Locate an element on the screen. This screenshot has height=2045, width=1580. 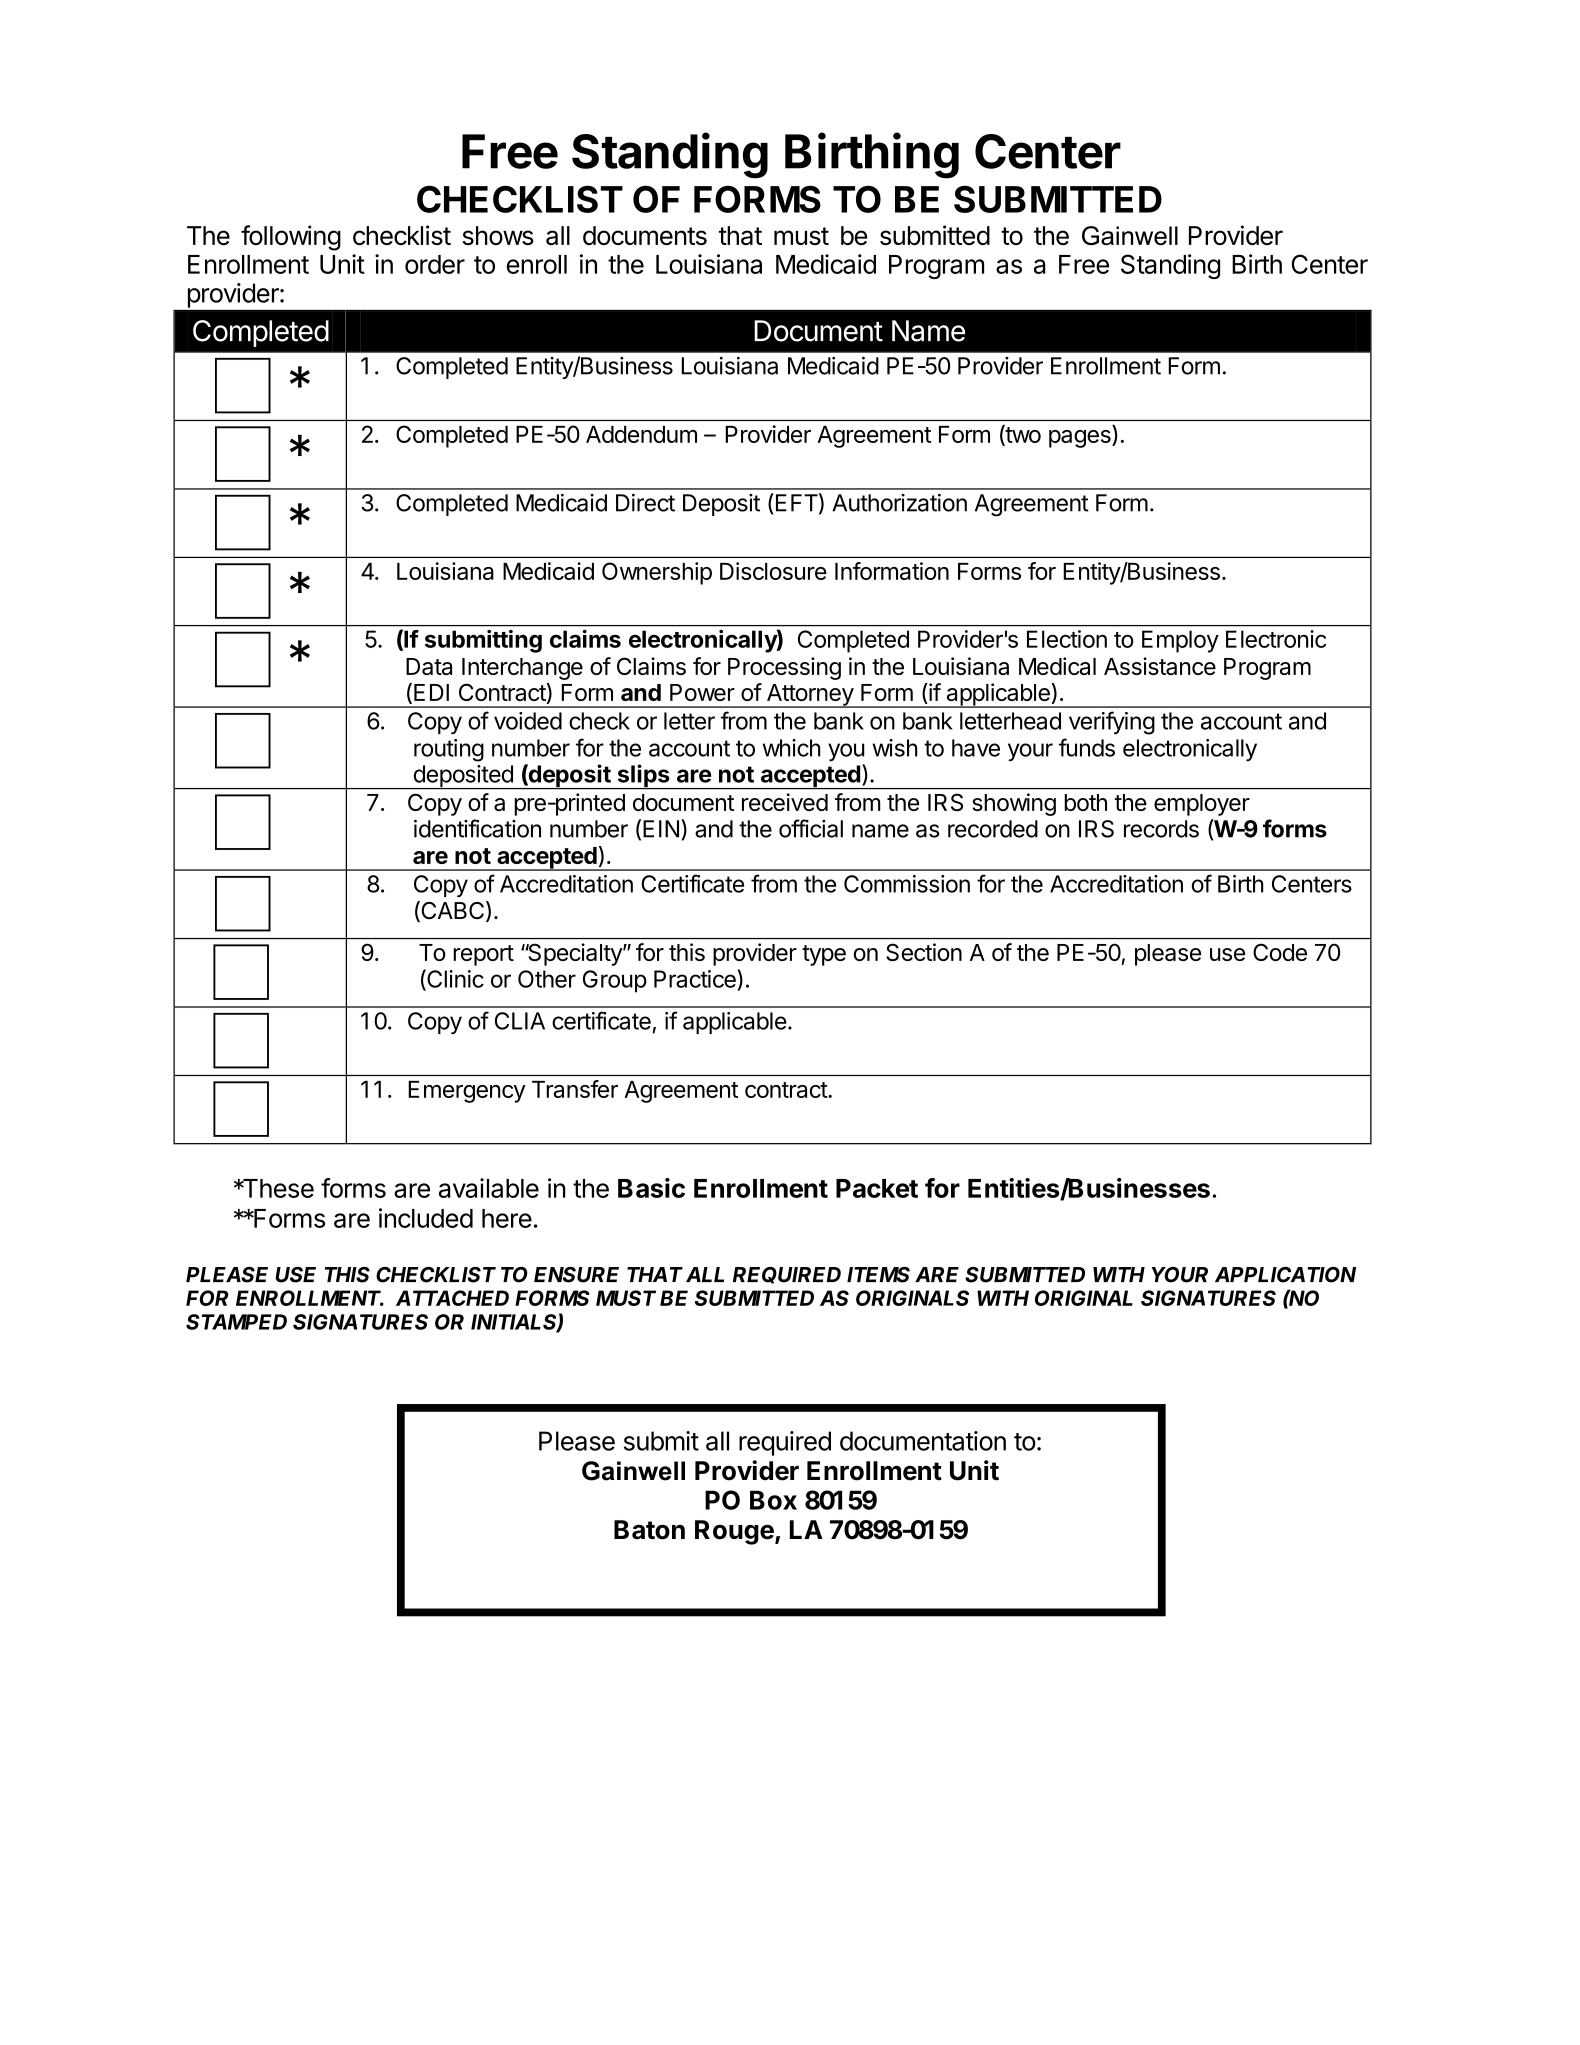
Data is located at coordinates (429, 666).
